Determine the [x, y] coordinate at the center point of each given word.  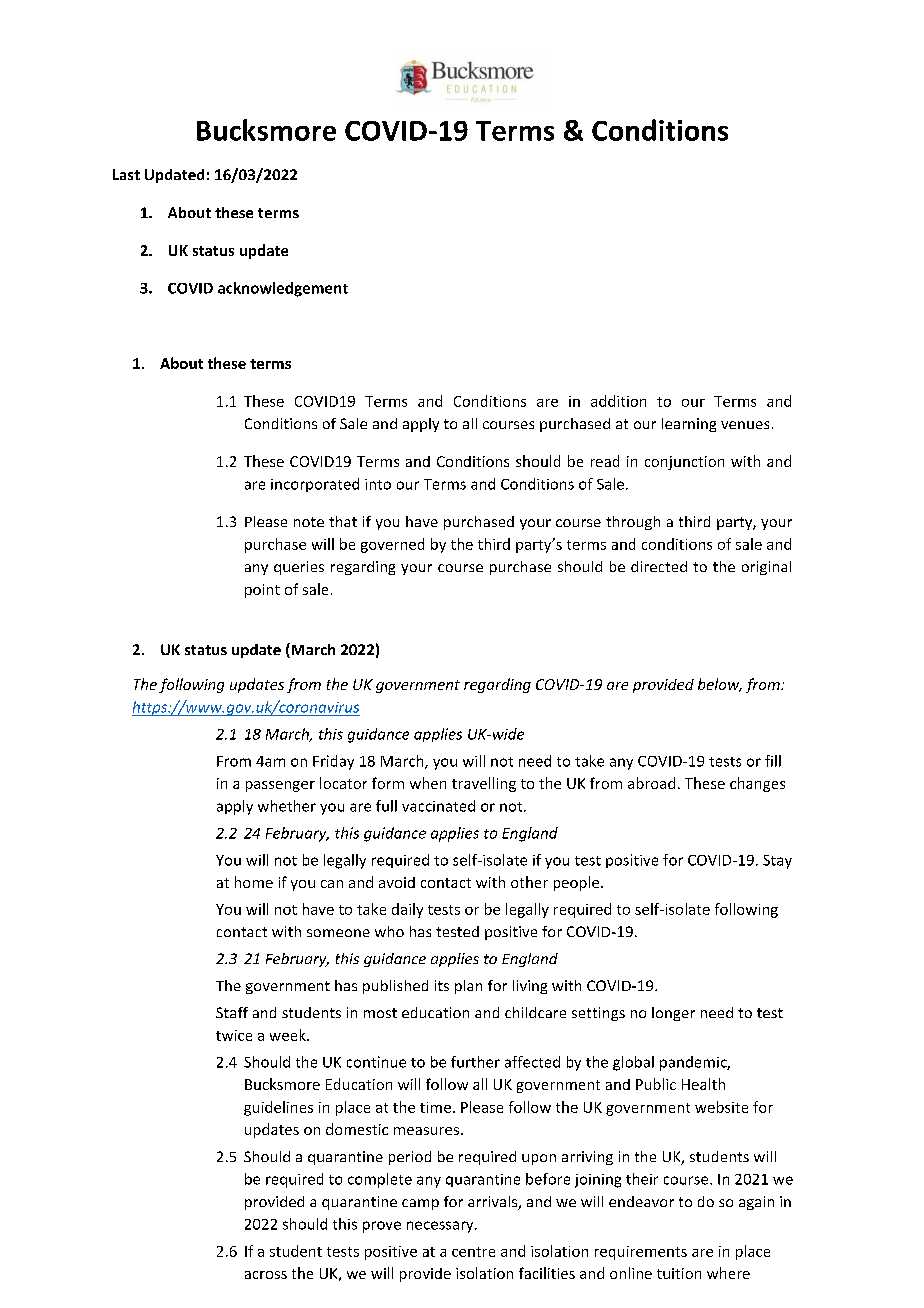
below [720, 685]
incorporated [315, 485]
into [378, 484]
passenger [280, 786]
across [266, 1275]
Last [126, 174]
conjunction [684, 463]
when [428, 783]
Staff [232, 1012]
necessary [441, 1227]
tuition [679, 1273]
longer [673, 1014]
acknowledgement [283, 289]
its [442, 985]
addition [618, 401]
